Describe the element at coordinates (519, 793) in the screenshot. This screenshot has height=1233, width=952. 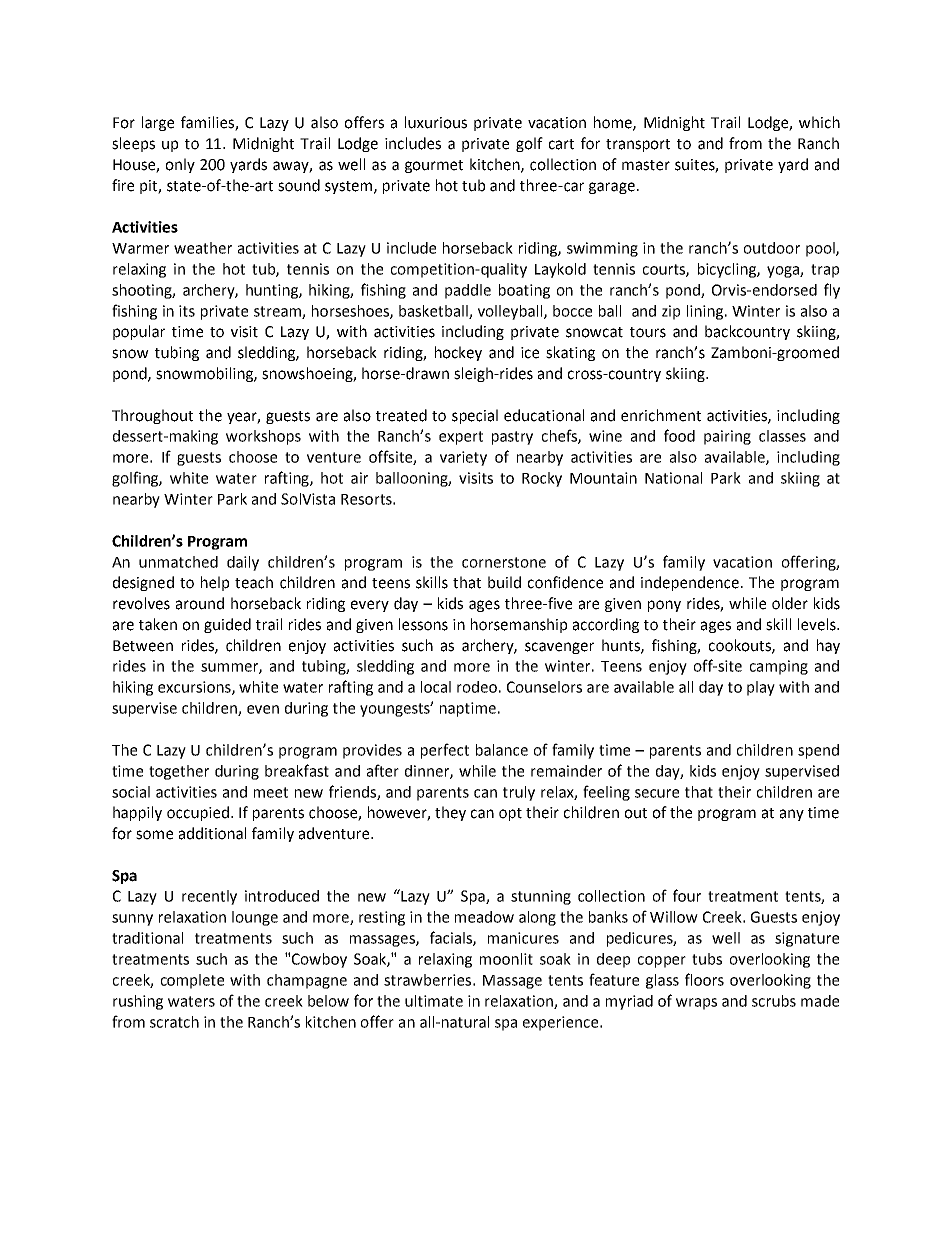
I see `truly` at that location.
